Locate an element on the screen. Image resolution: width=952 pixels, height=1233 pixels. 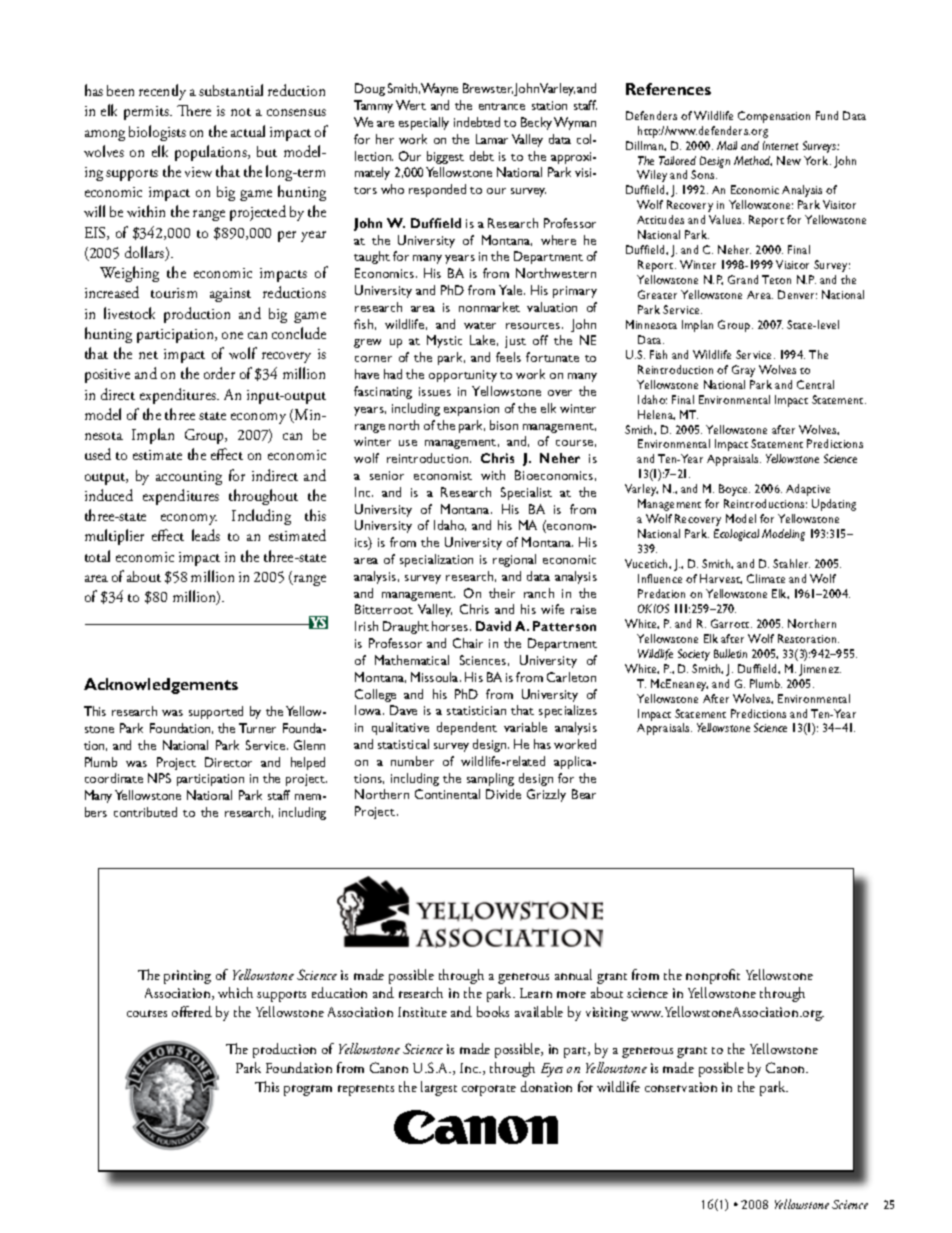
their is located at coordinates (502, 593).
